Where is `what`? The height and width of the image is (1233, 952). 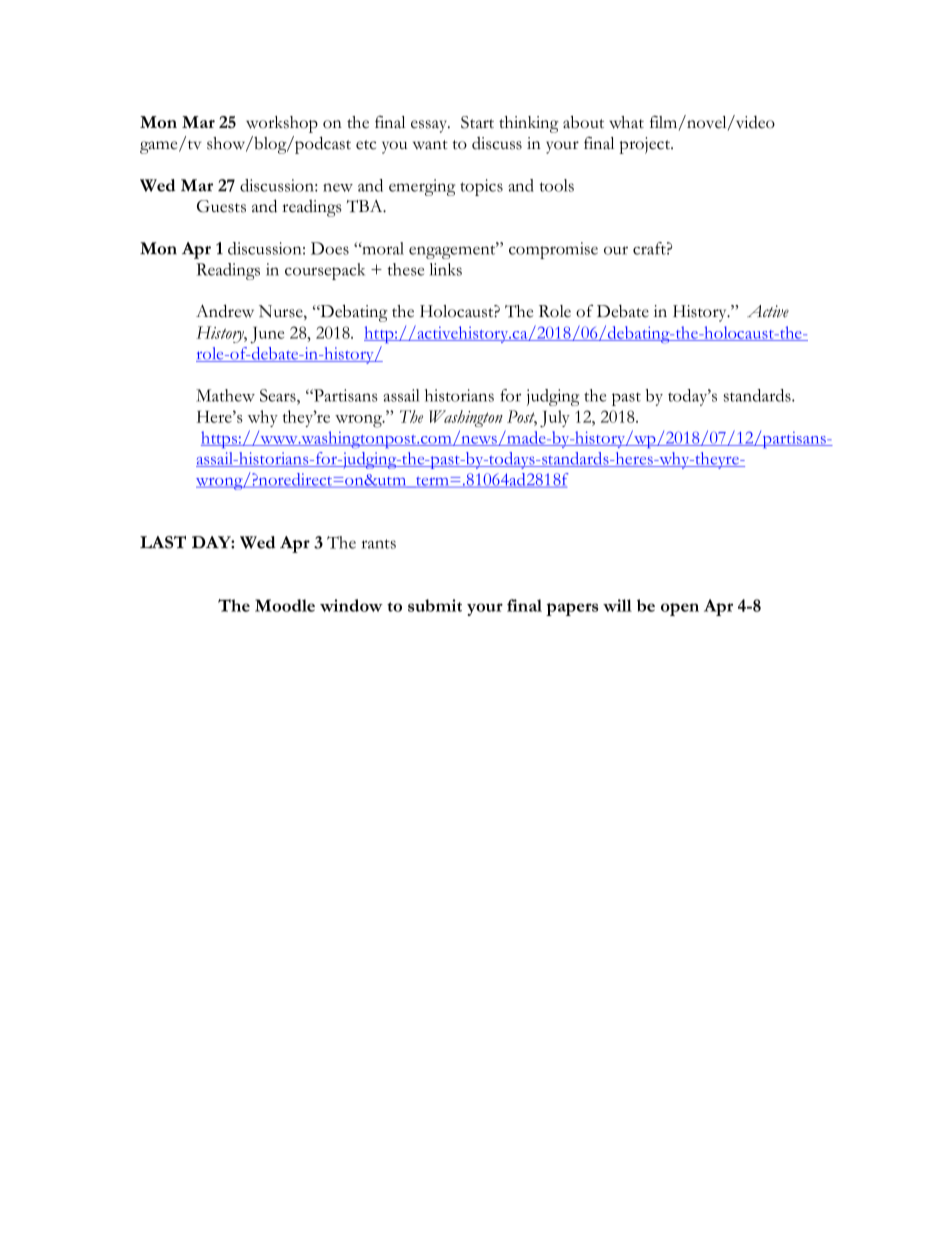 what is located at coordinates (626, 122).
